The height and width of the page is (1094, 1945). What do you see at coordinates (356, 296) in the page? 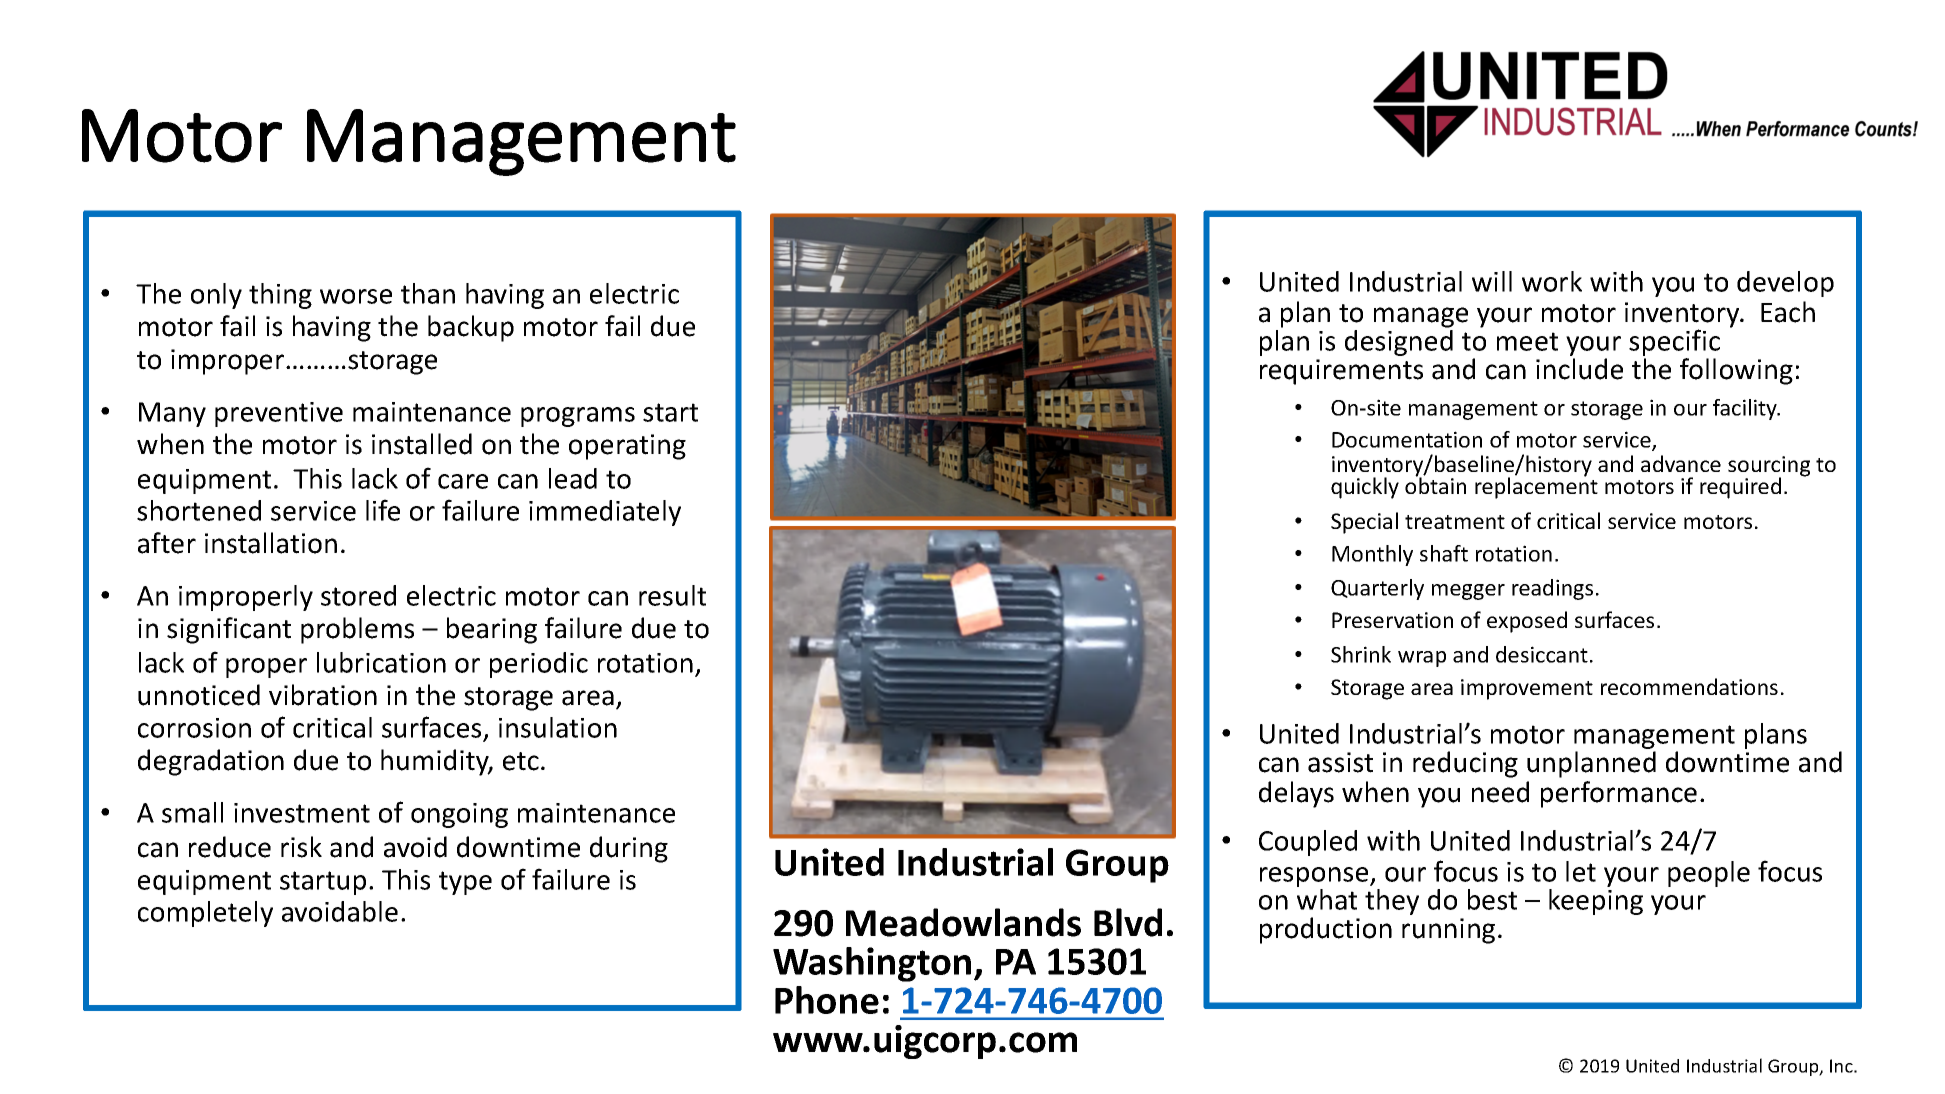
I see `worse` at bounding box center [356, 296].
